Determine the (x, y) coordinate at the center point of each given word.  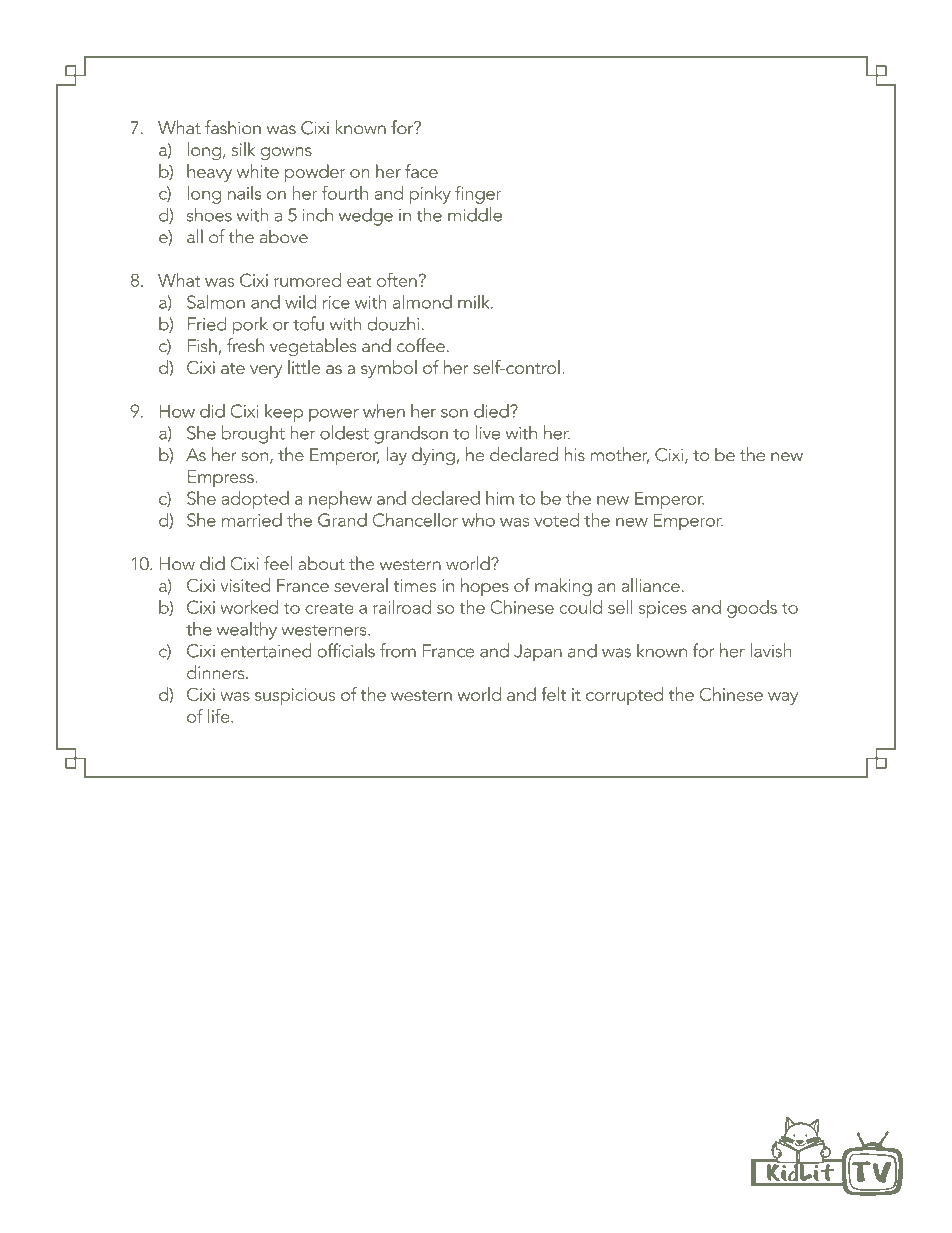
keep (284, 413)
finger (478, 194)
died (492, 411)
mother (620, 455)
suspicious (295, 696)
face (421, 171)
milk (475, 302)
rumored (307, 280)
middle (475, 214)
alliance (650, 585)
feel (278, 563)
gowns (286, 153)
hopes (485, 587)
